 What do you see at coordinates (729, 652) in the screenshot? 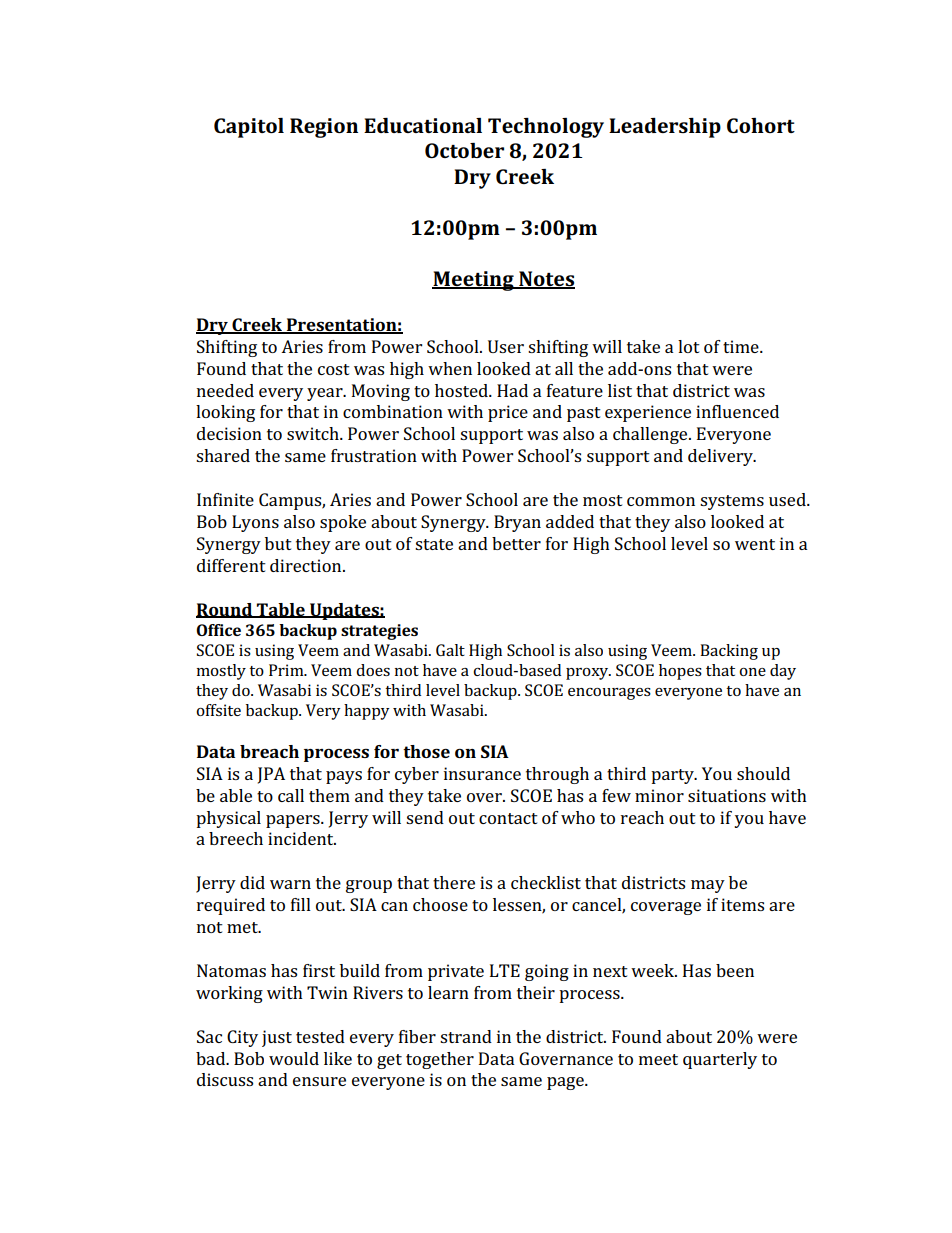
I see `Backing` at bounding box center [729, 652].
